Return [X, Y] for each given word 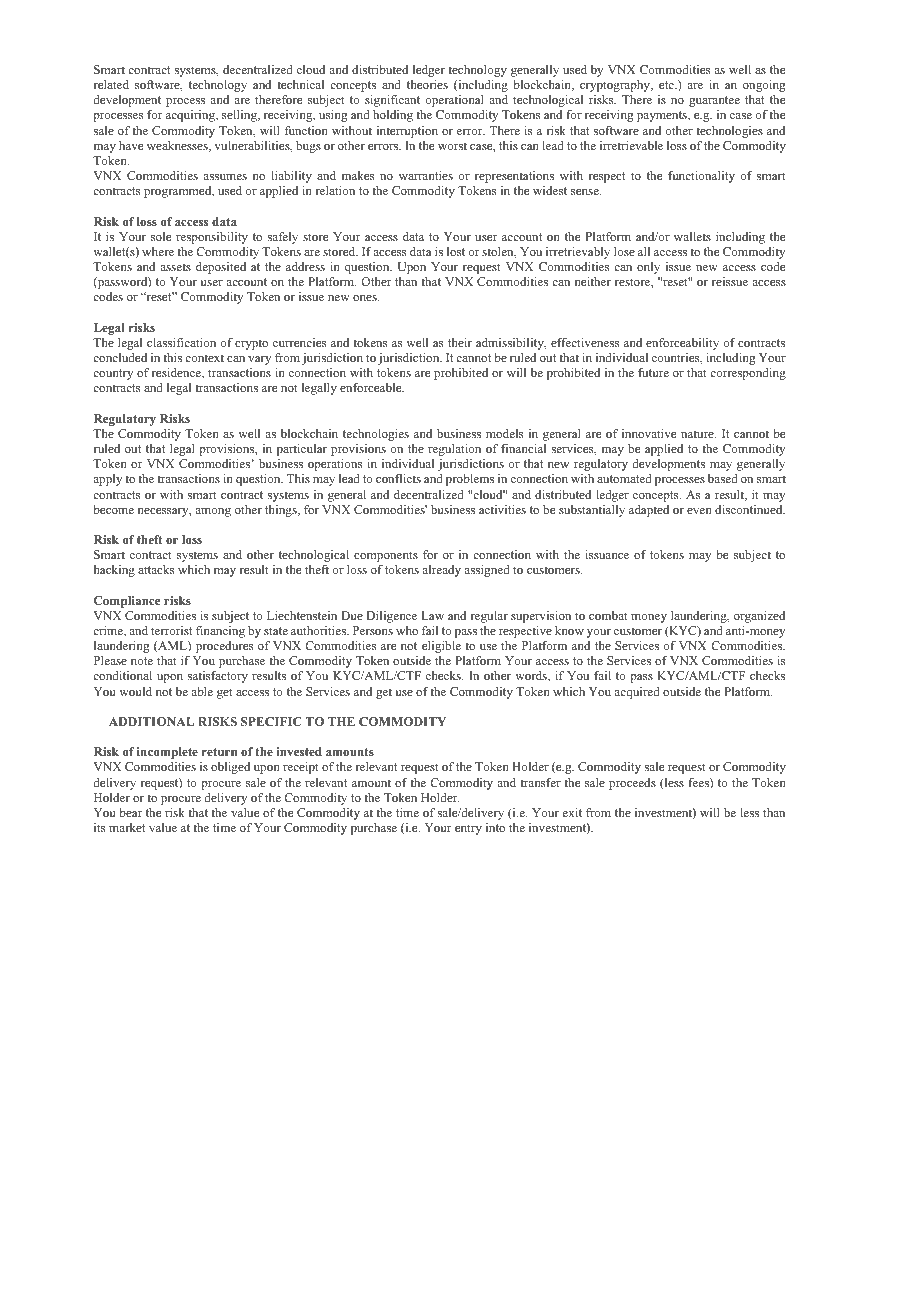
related [111, 84]
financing [220, 632]
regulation [454, 450]
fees [699, 783]
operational [454, 101]
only [648, 268]
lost [456, 251]
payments [663, 116]
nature [698, 434]
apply [107, 480]
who [407, 630]
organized [759, 617]
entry [468, 829]
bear [130, 812]
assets [175, 267]
